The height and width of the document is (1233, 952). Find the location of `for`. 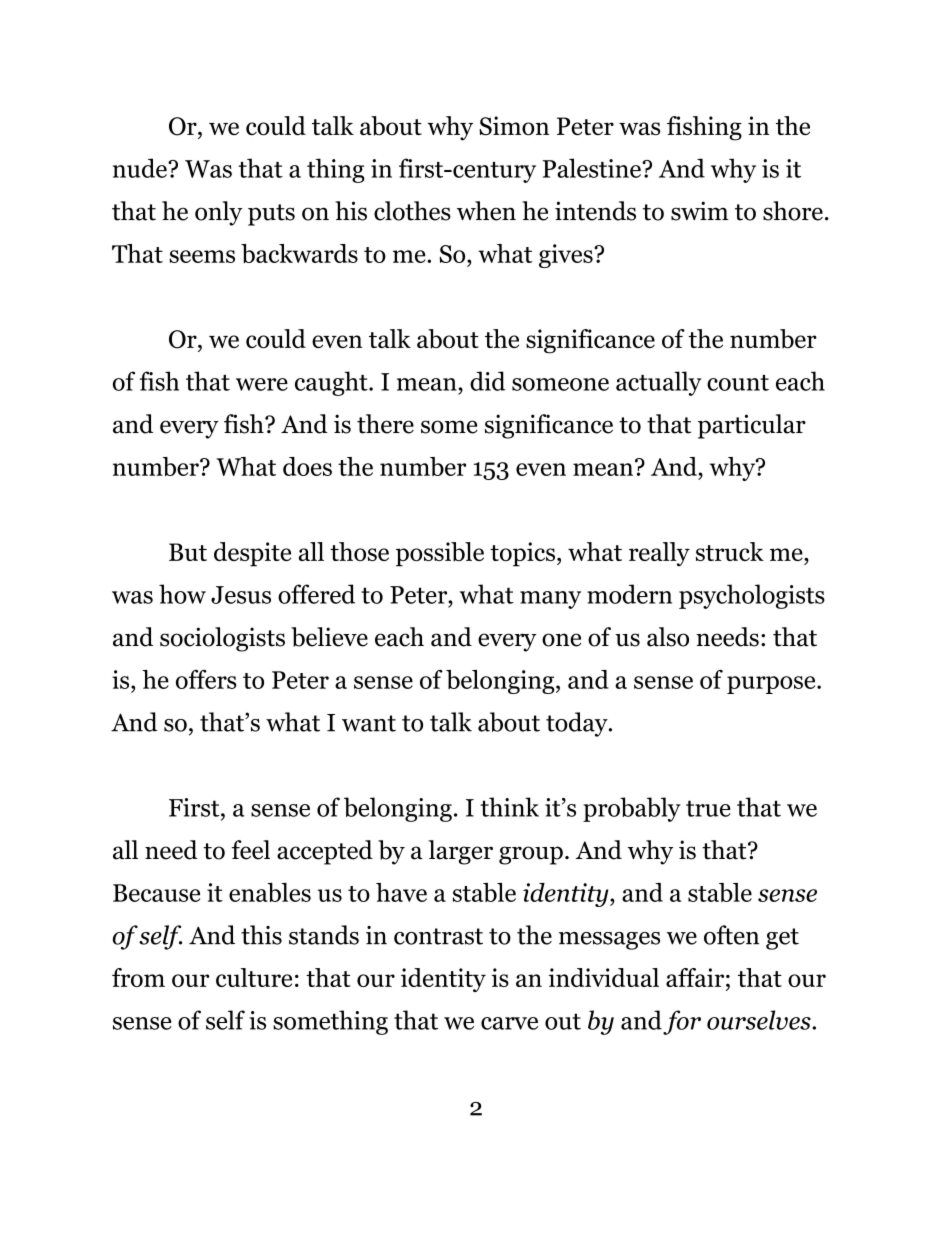

for is located at coordinates (682, 1022).
